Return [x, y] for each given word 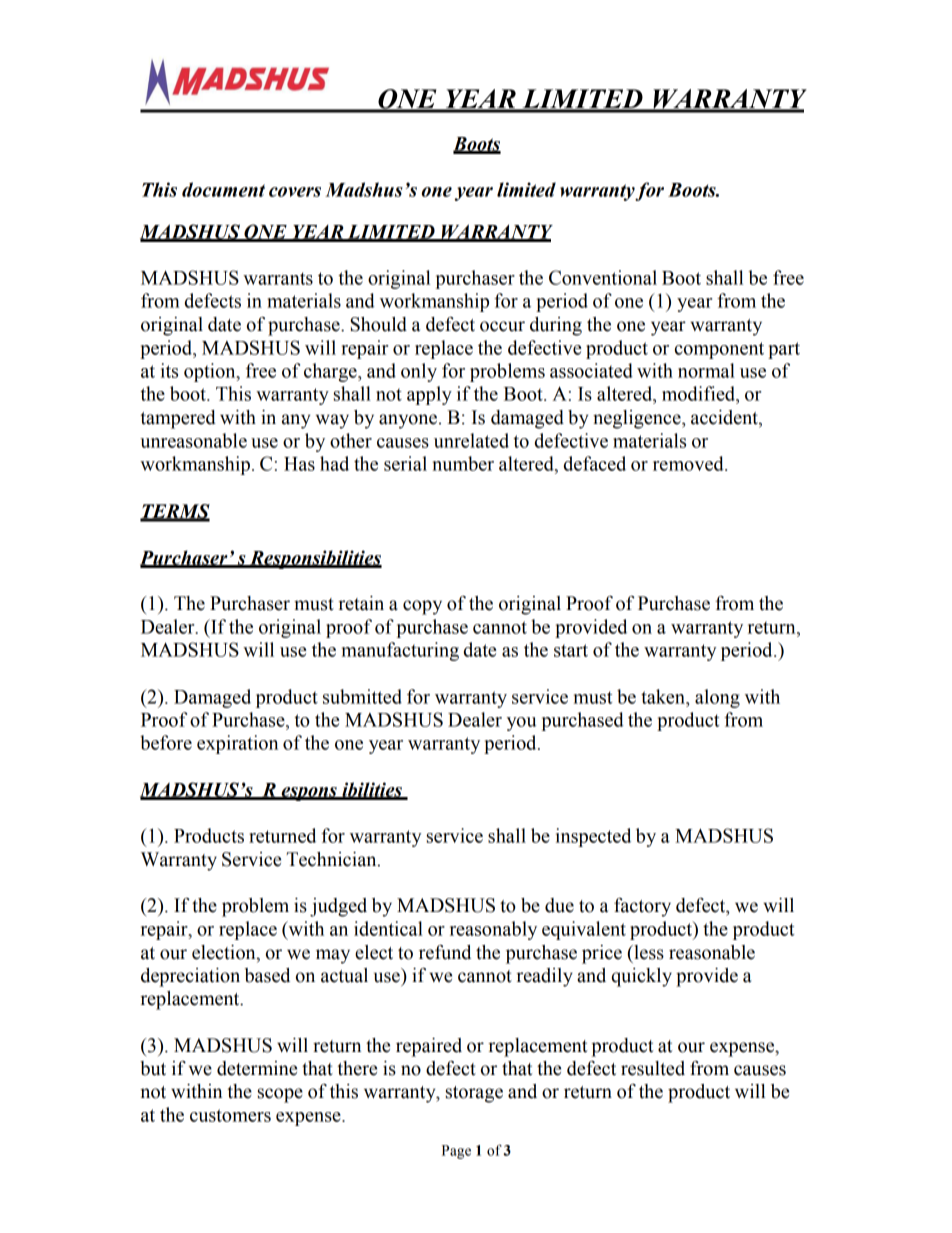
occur [502, 326]
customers [230, 1115]
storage [474, 1094]
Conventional [603, 277]
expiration [237, 744]
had [334, 463]
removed [689, 463]
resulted [653, 1068]
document [223, 189]
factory [642, 907]
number [463, 463]
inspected [593, 837]
